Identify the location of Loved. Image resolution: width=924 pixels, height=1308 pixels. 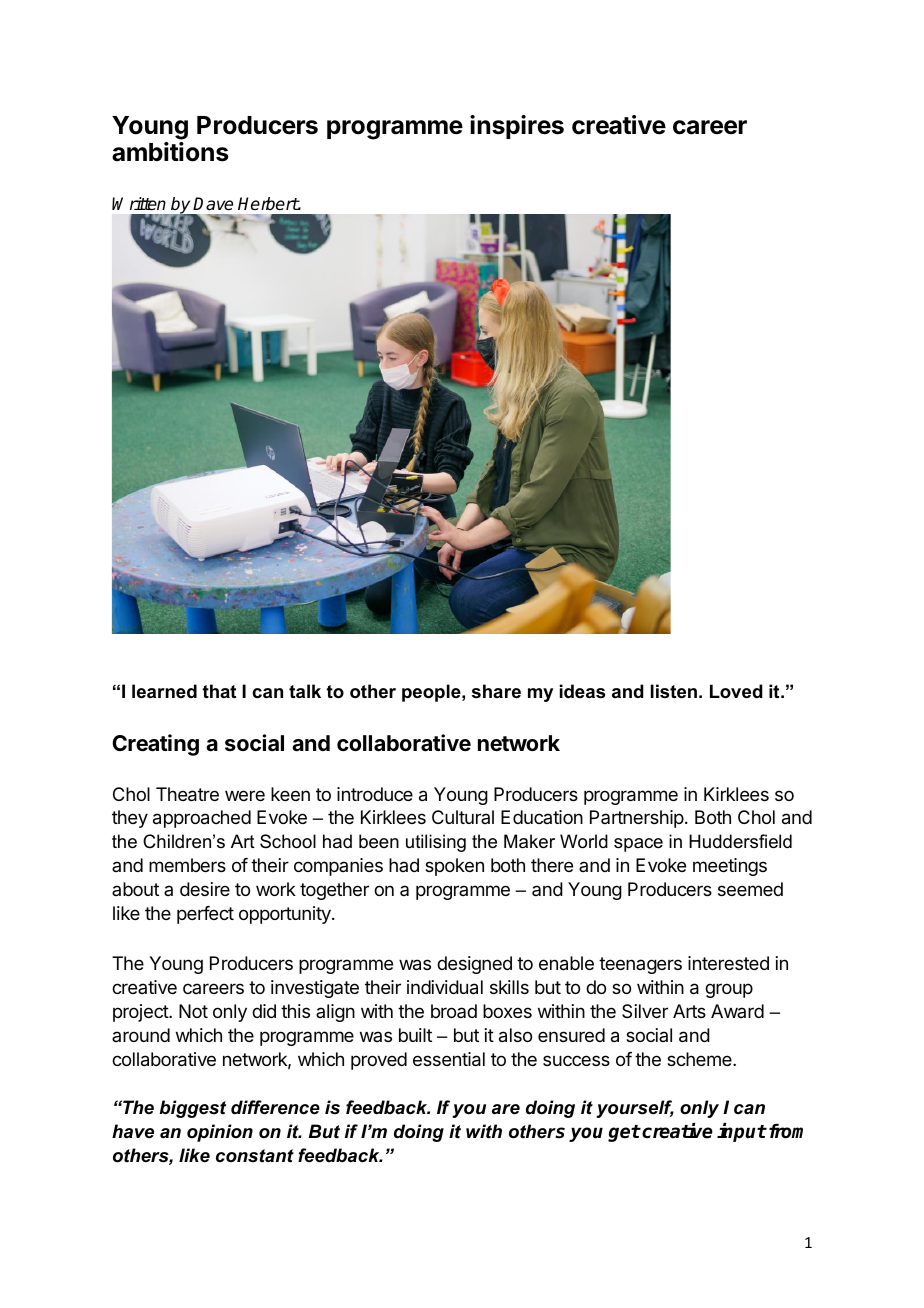
(736, 691).
